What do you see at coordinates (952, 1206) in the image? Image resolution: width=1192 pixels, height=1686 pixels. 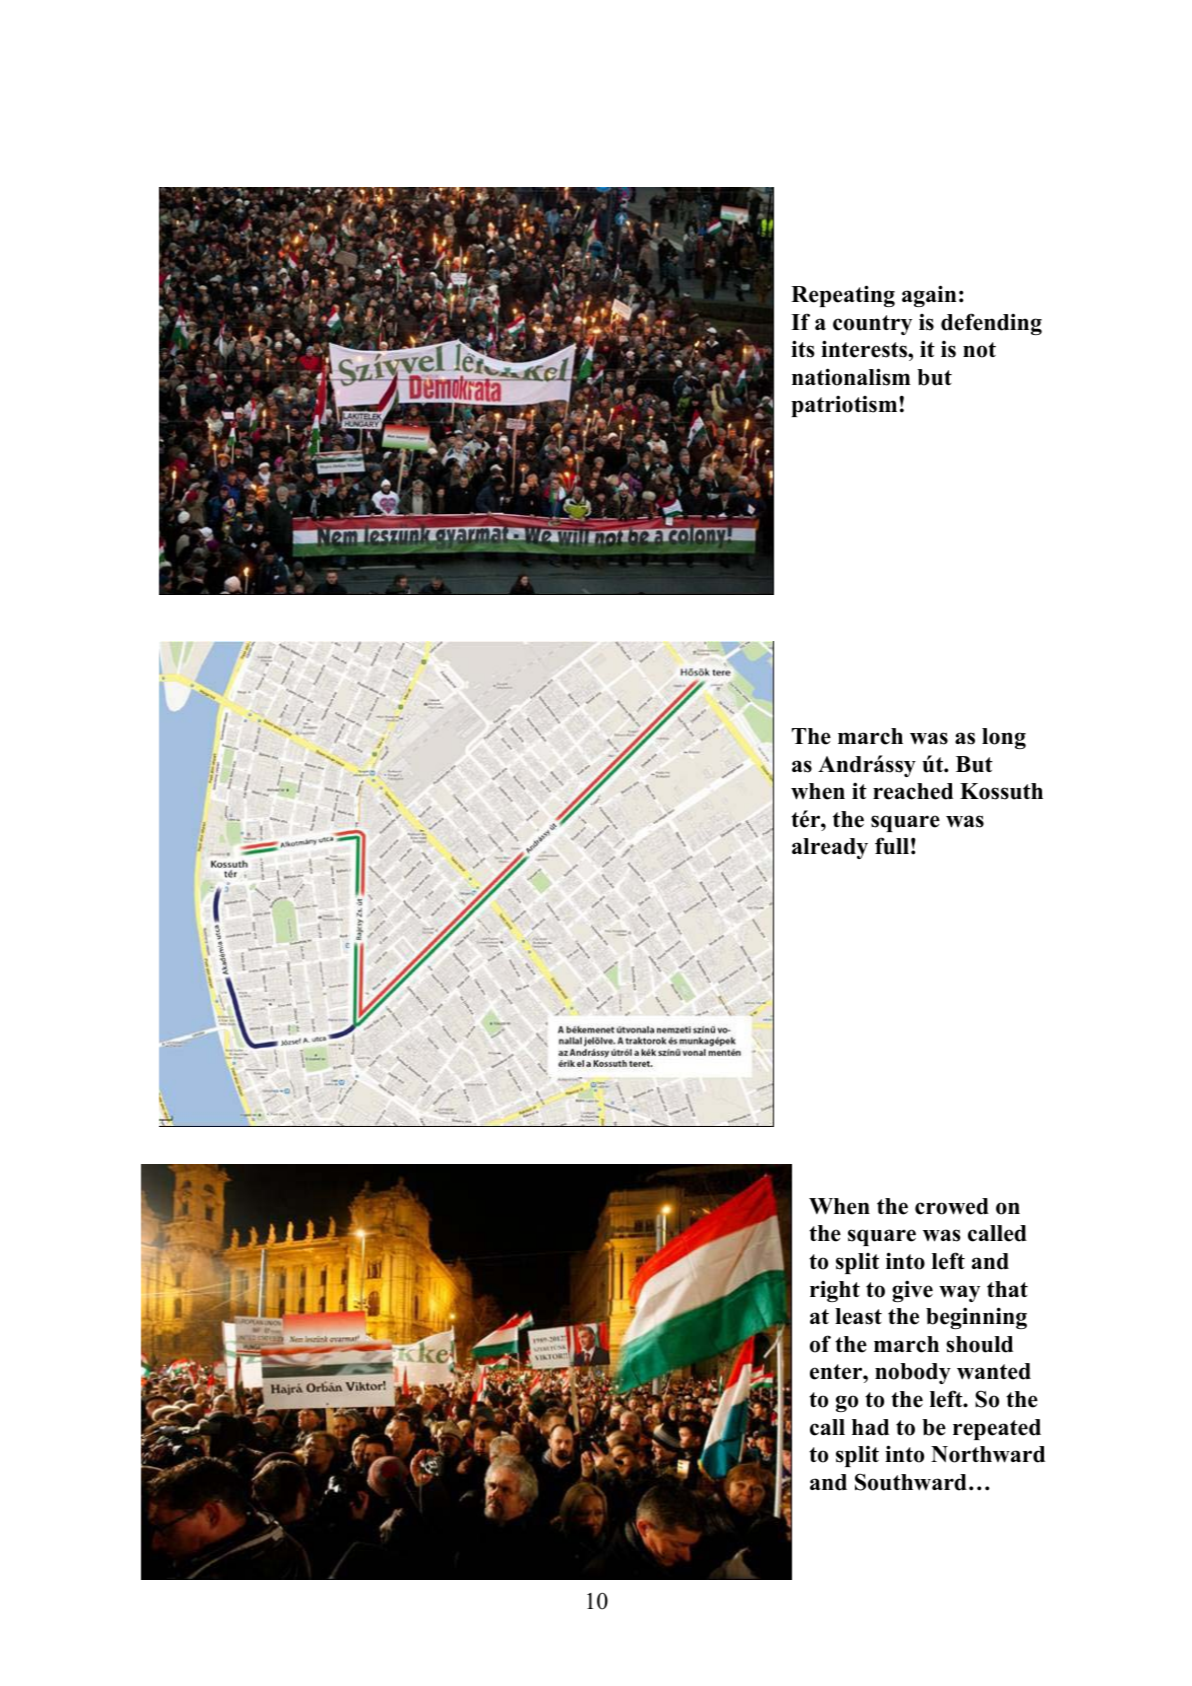 I see `crowed` at bounding box center [952, 1206].
